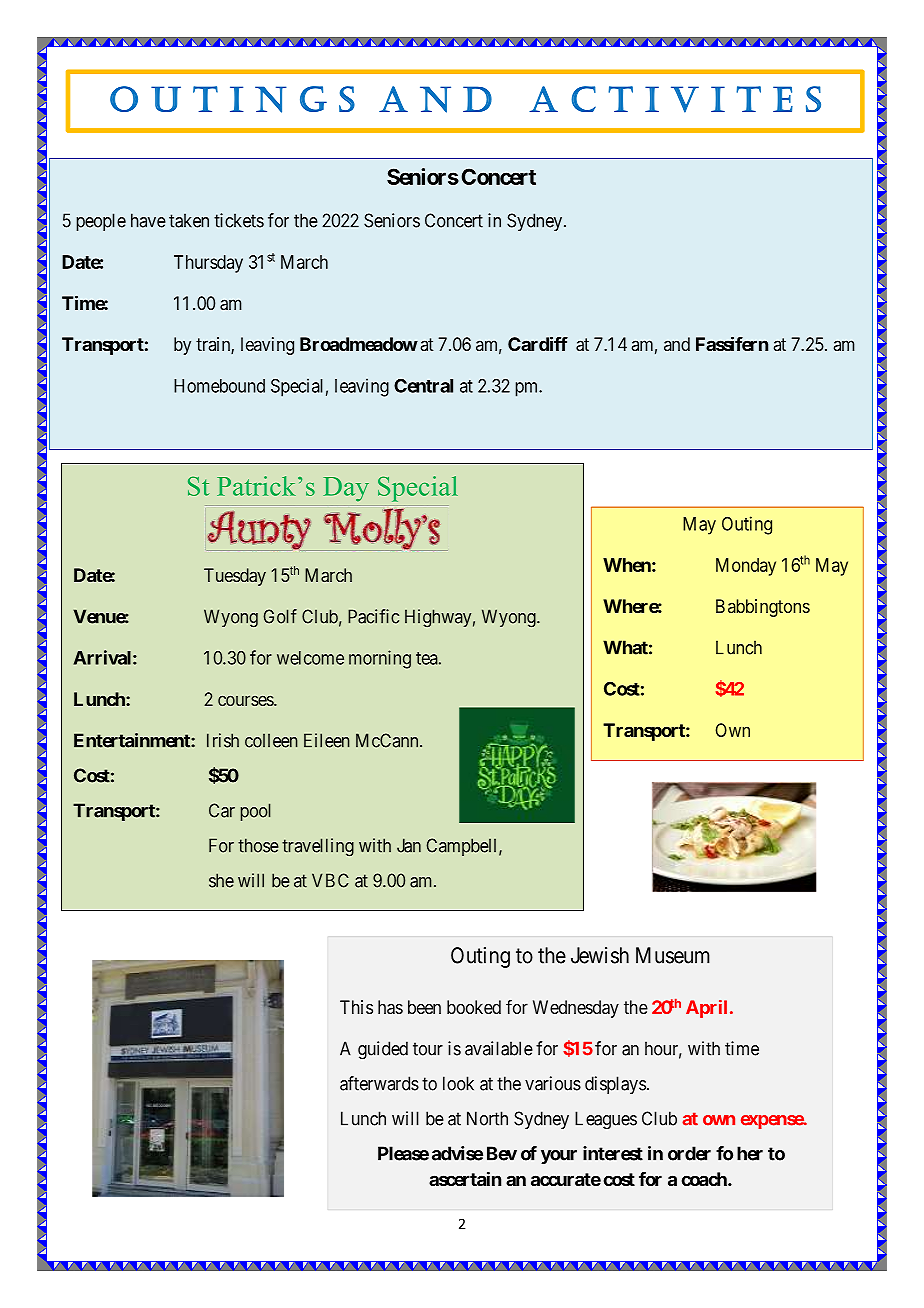 The image size is (924, 1308). I want to click on afterwards, so click(379, 1083).
